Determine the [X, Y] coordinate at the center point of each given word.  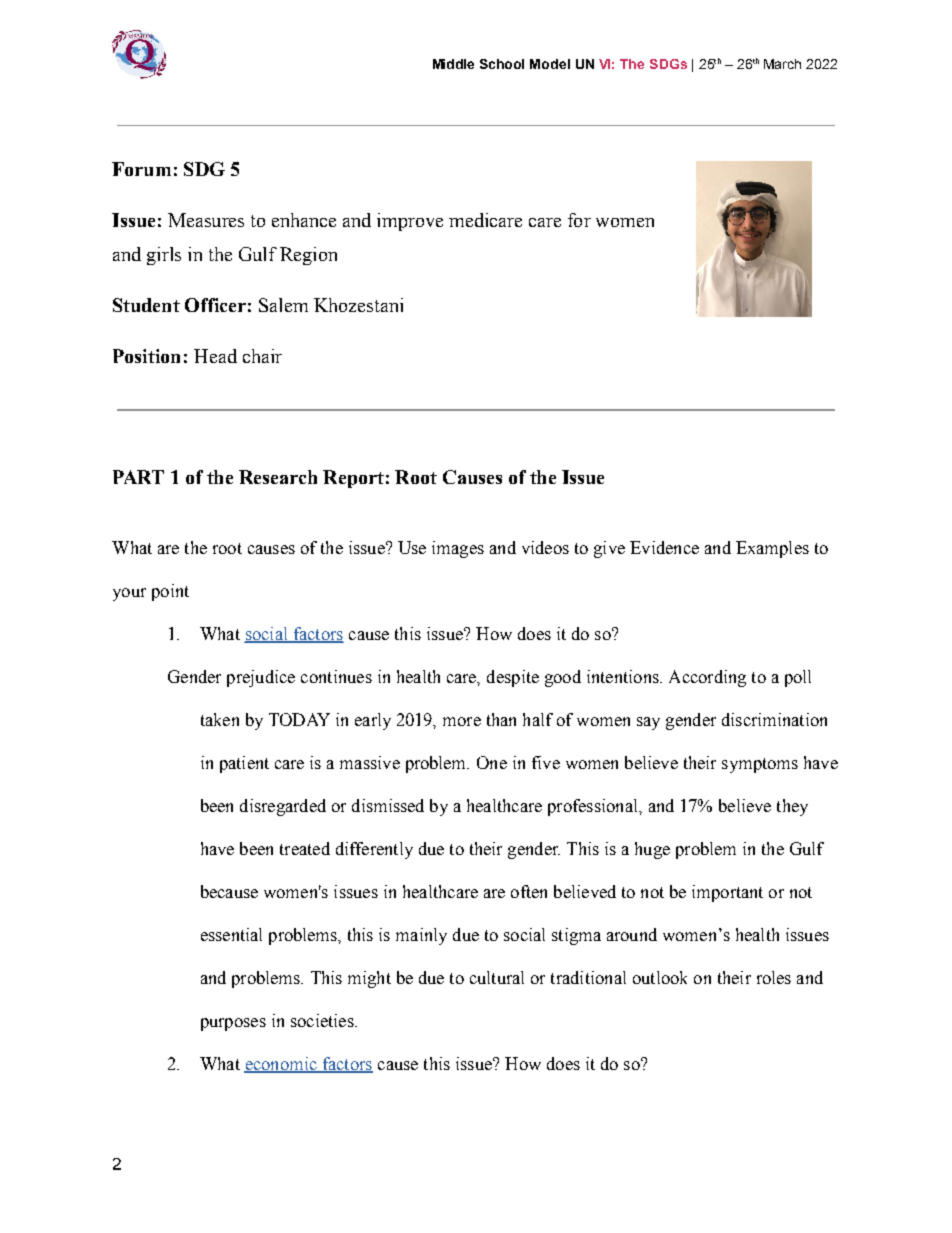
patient [244, 764]
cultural [497, 977]
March [782, 64]
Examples [772, 549]
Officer [215, 305]
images [458, 549]
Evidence [664, 547]
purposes [233, 1024]
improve [410, 222]
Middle [453, 64]
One [492, 762]
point [170, 592]
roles [774, 977]
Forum [141, 169]
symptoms [760, 765]
